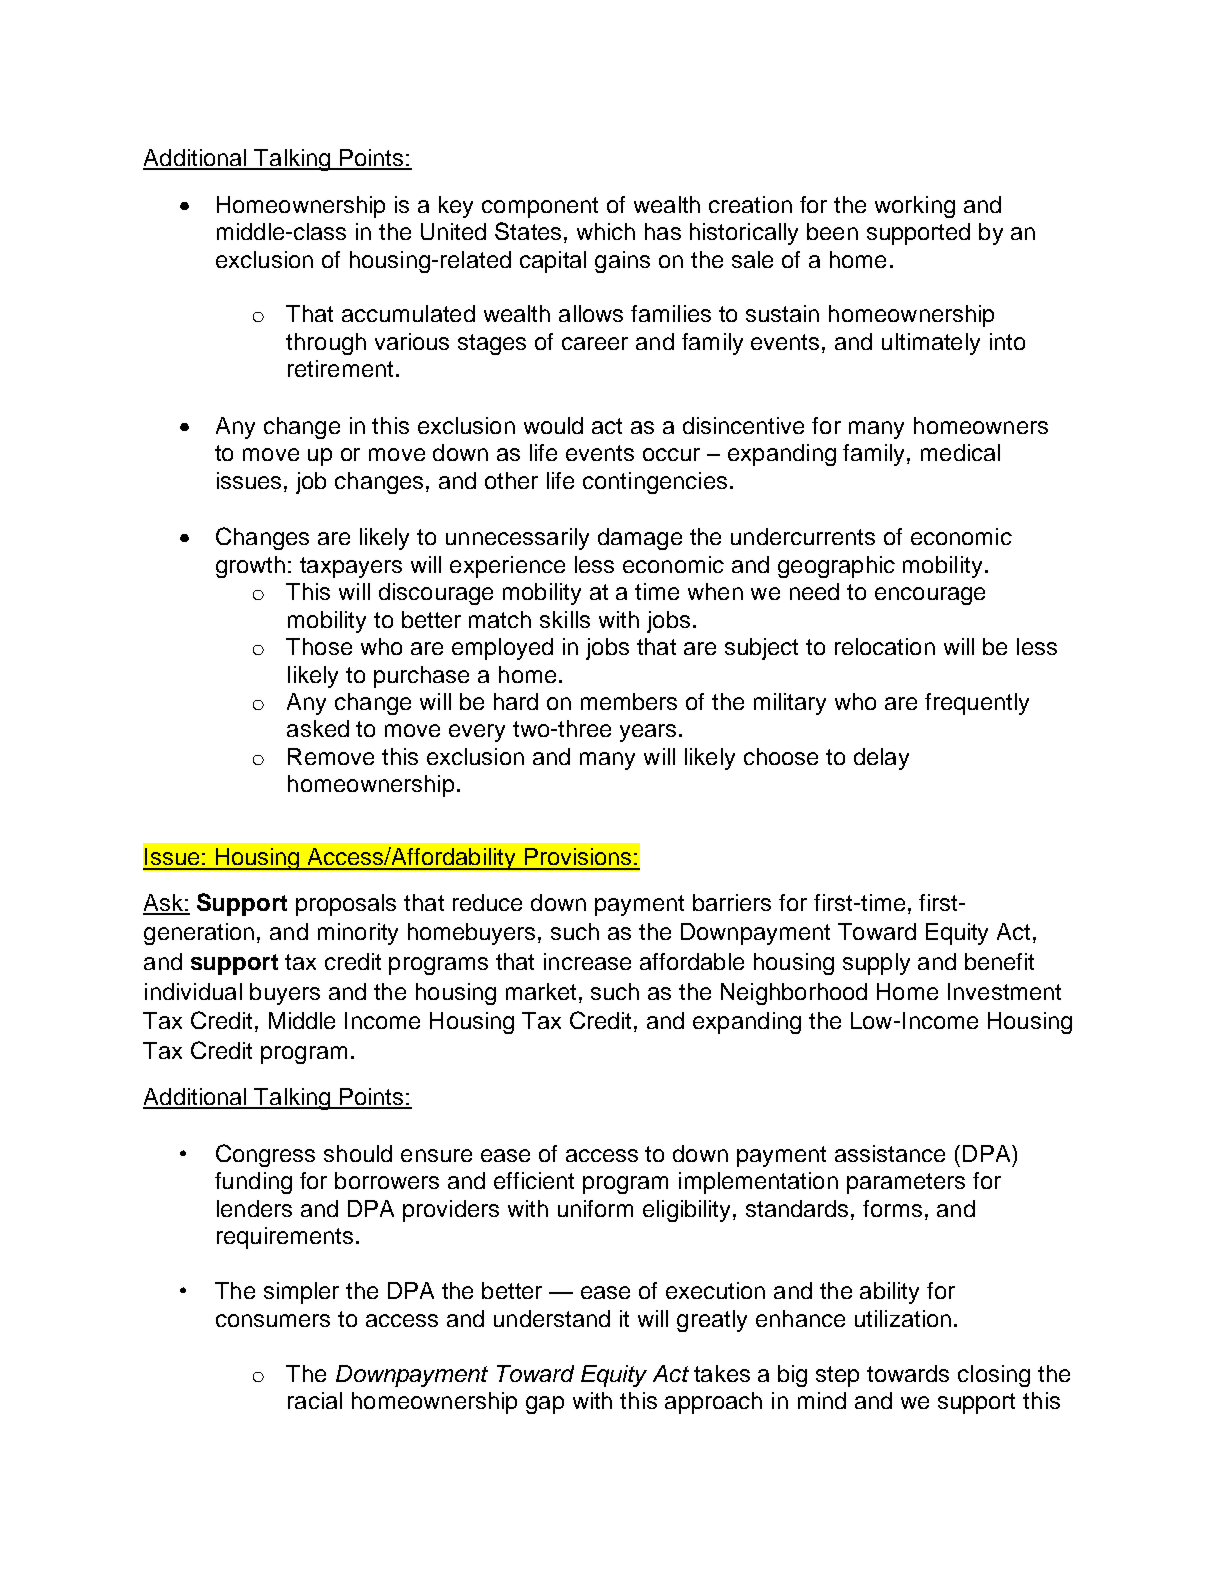 This document has width=1217, height=1575. I want to click on through, so click(326, 344).
